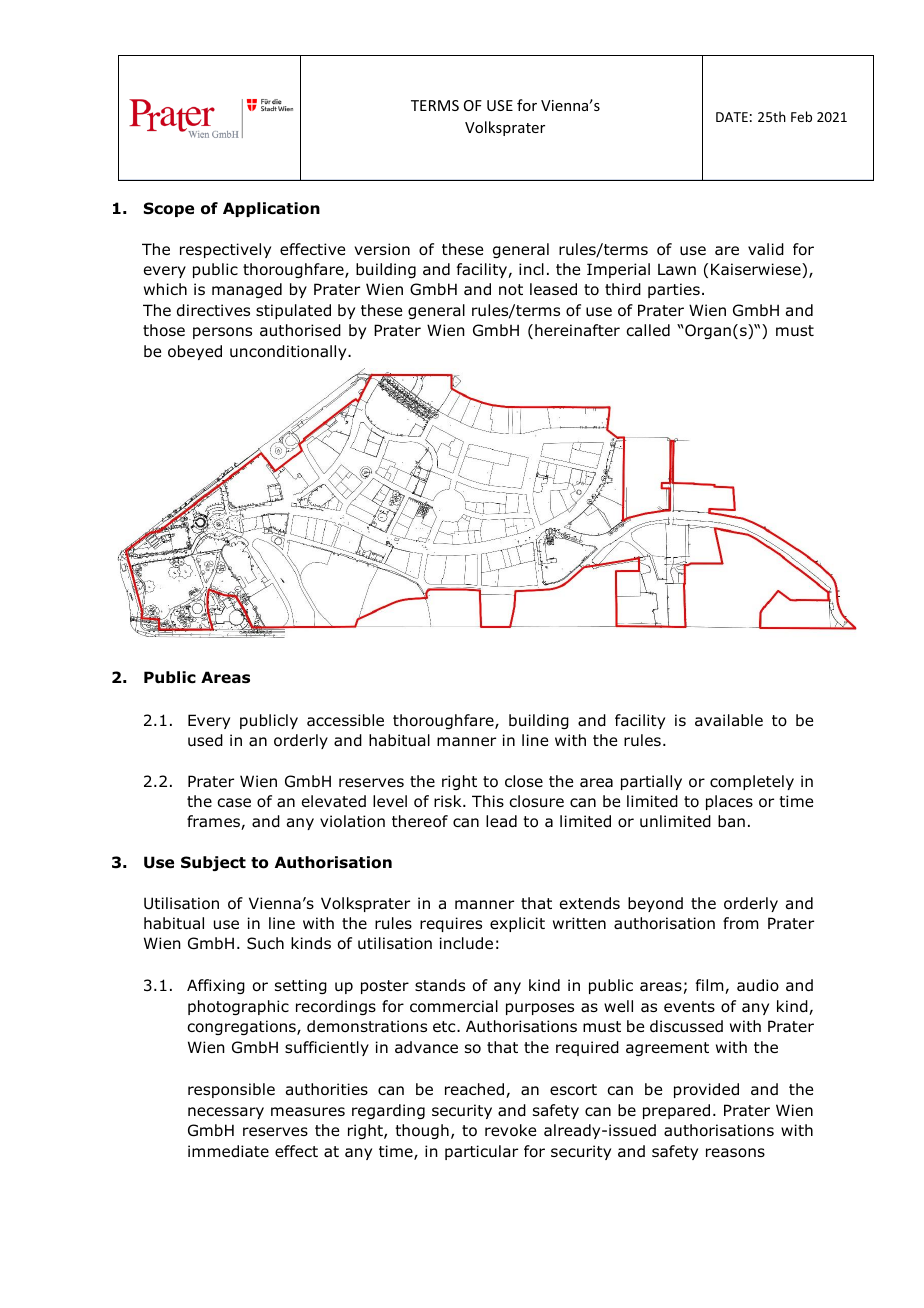 This screenshot has height=1308, width=924. What do you see at coordinates (451, 924) in the screenshot?
I see `requires` at bounding box center [451, 924].
